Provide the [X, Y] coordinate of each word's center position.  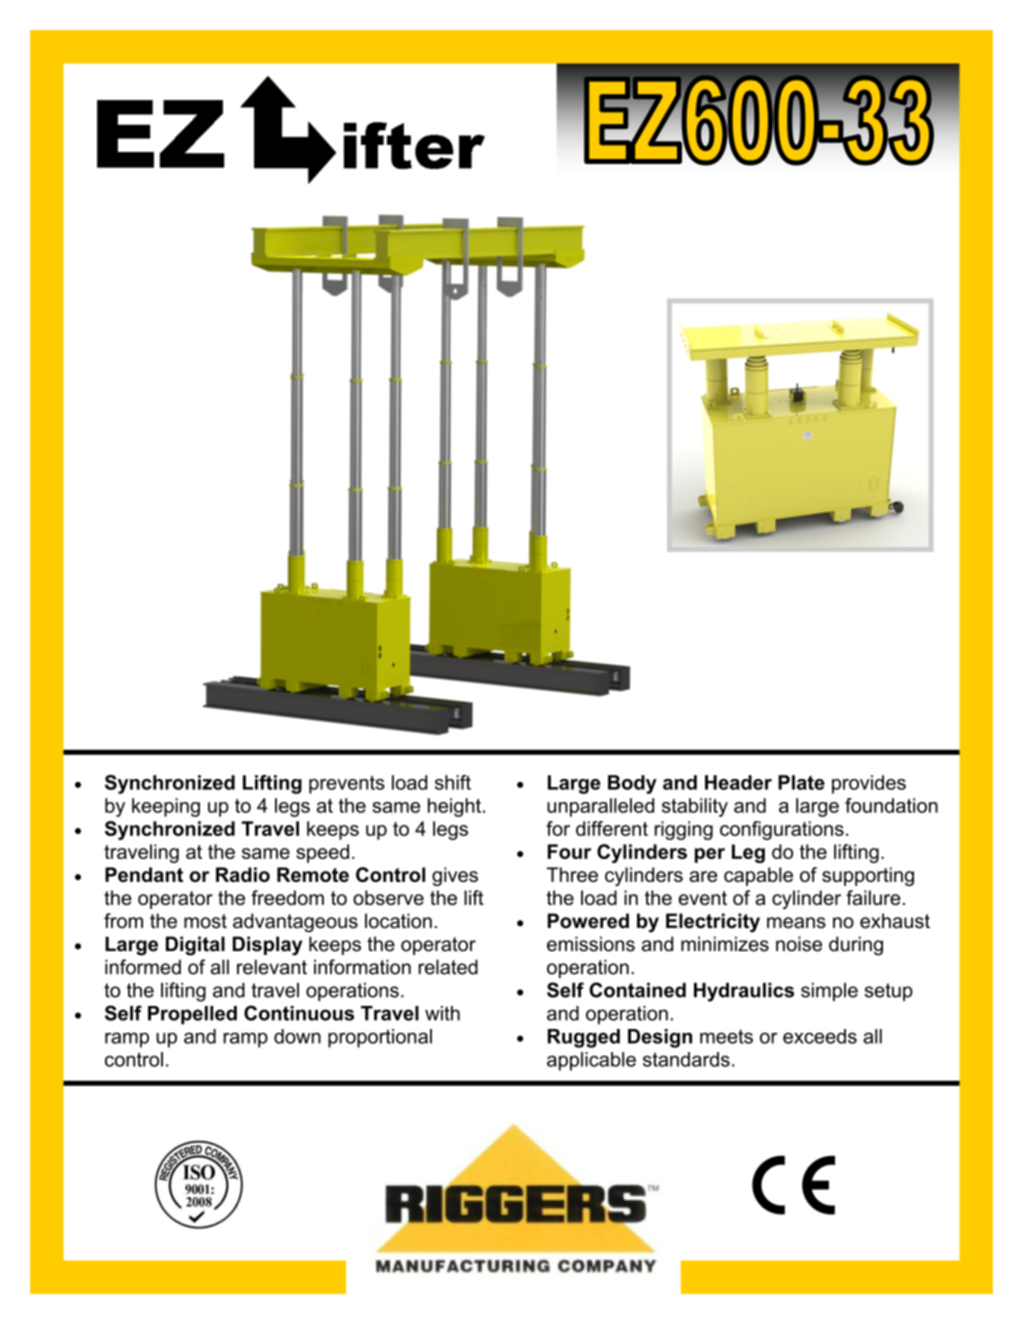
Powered [588, 921]
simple [829, 992]
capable [758, 876]
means [796, 923]
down [297, 1036]
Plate [801, 782]
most [205, 921]
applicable [591, 1061]
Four [569, 851]
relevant [272, 967]
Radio [243, 874]
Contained [637, 990]
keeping [166, 807]
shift [453, 782]
